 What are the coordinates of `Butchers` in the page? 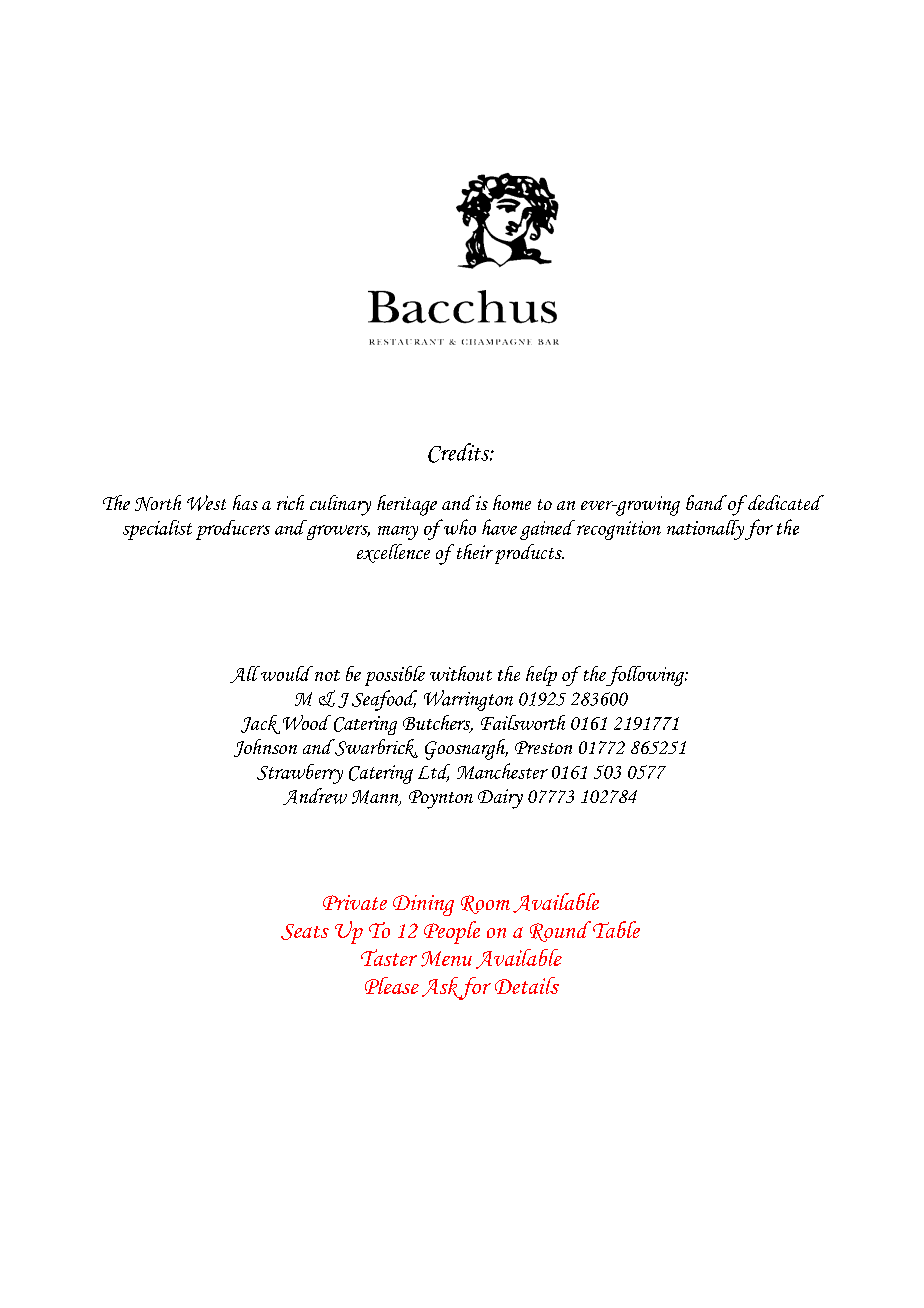 It's located at (438, 724).
